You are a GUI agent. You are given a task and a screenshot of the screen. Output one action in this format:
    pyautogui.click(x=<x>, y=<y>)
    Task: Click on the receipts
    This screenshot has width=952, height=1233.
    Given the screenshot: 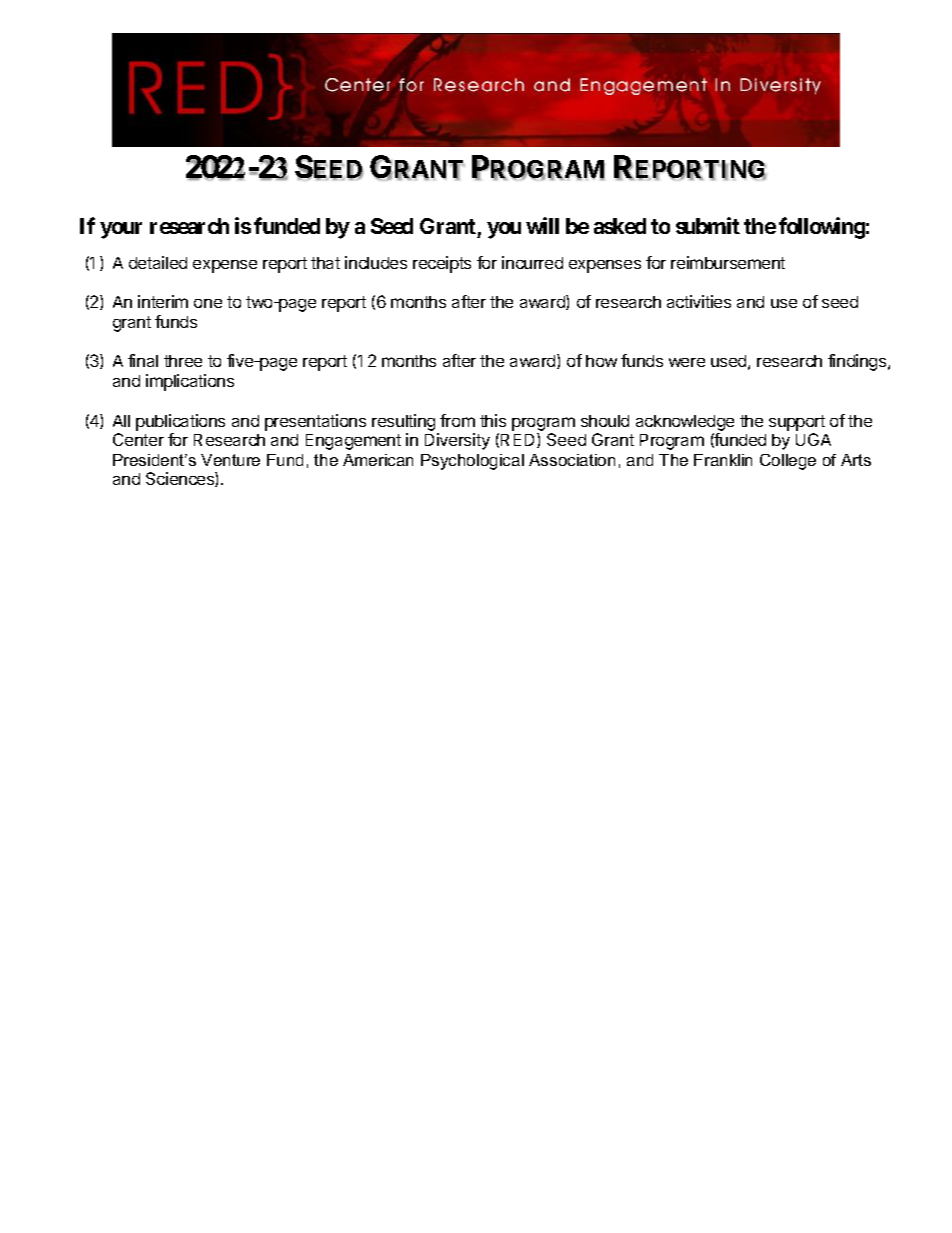 What is the action you would take?
    pyautogui.click(x=442, y=264)
